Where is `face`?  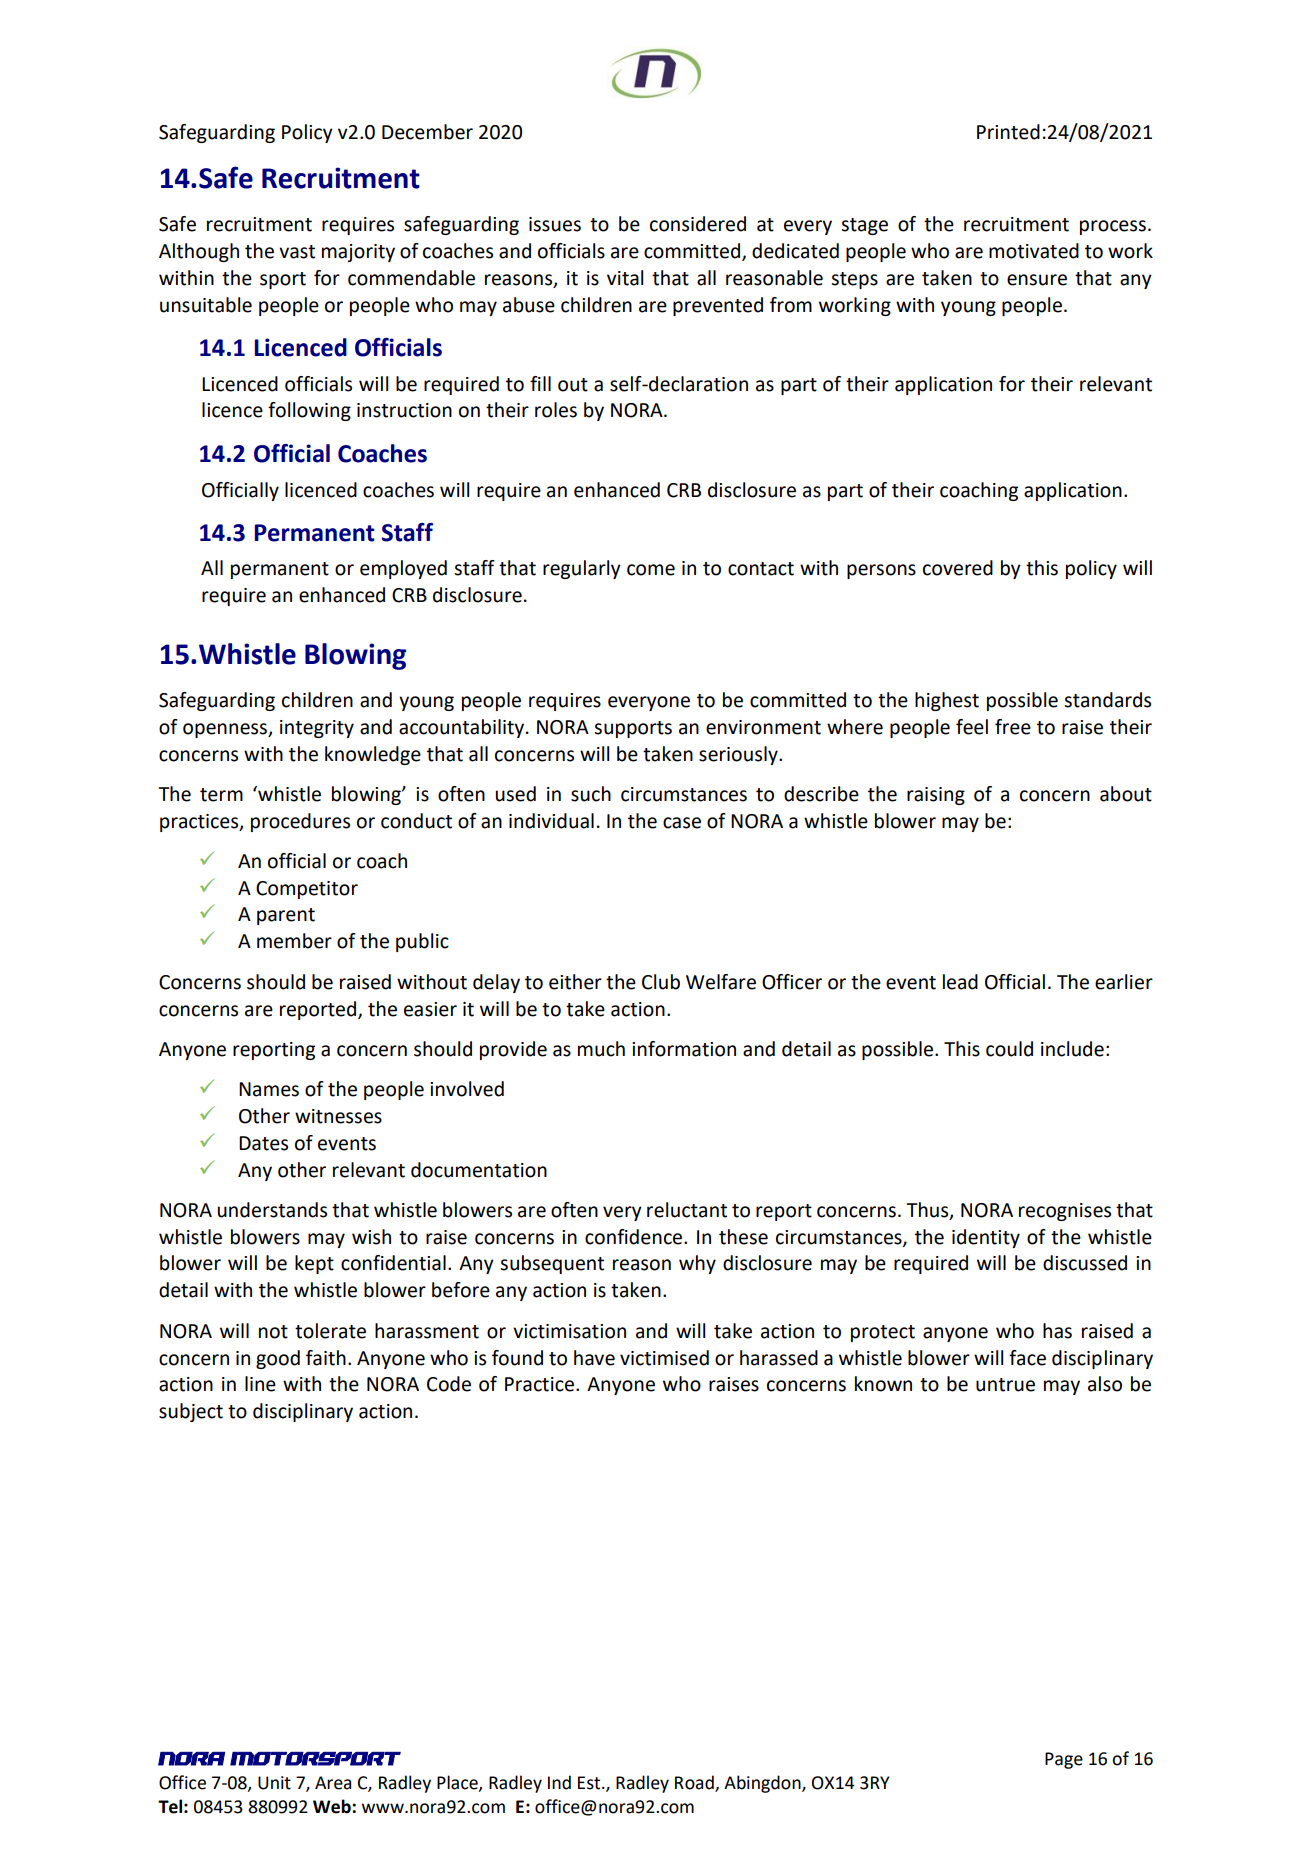
face is located at coordinates (1027, 1358).
